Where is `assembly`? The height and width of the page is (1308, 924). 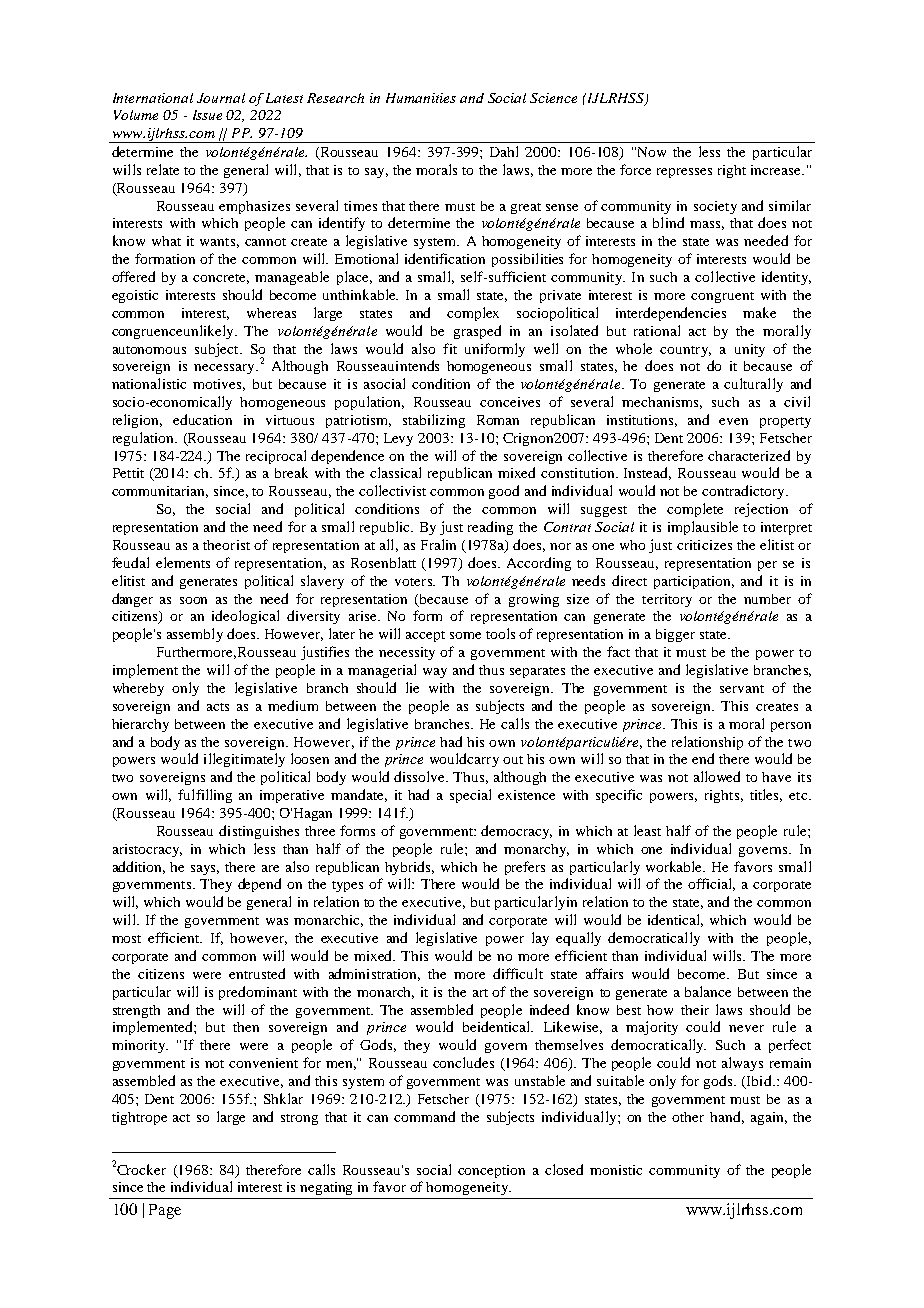
assembly is located at coordinates (195, 635).
